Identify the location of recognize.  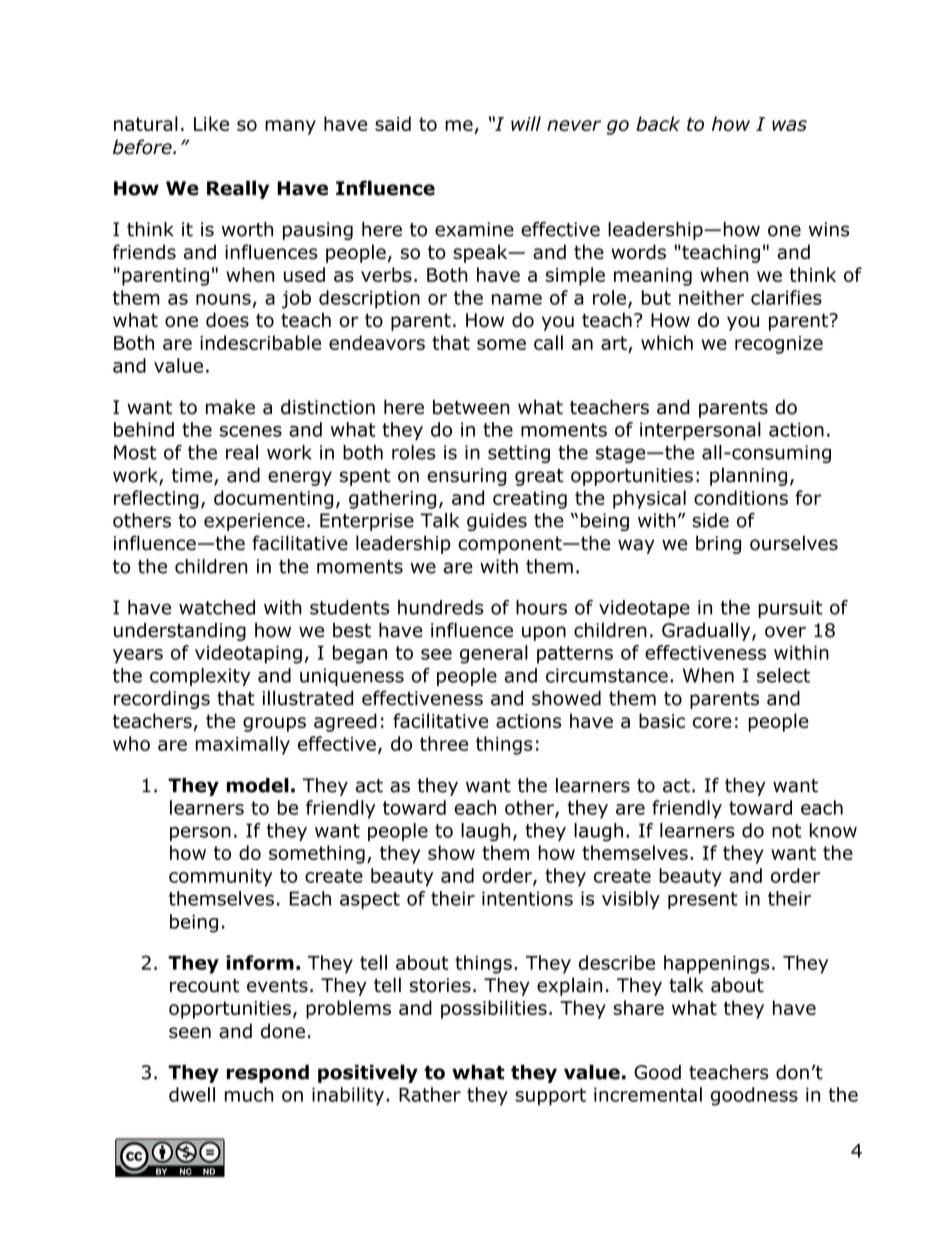
(779, 345).
